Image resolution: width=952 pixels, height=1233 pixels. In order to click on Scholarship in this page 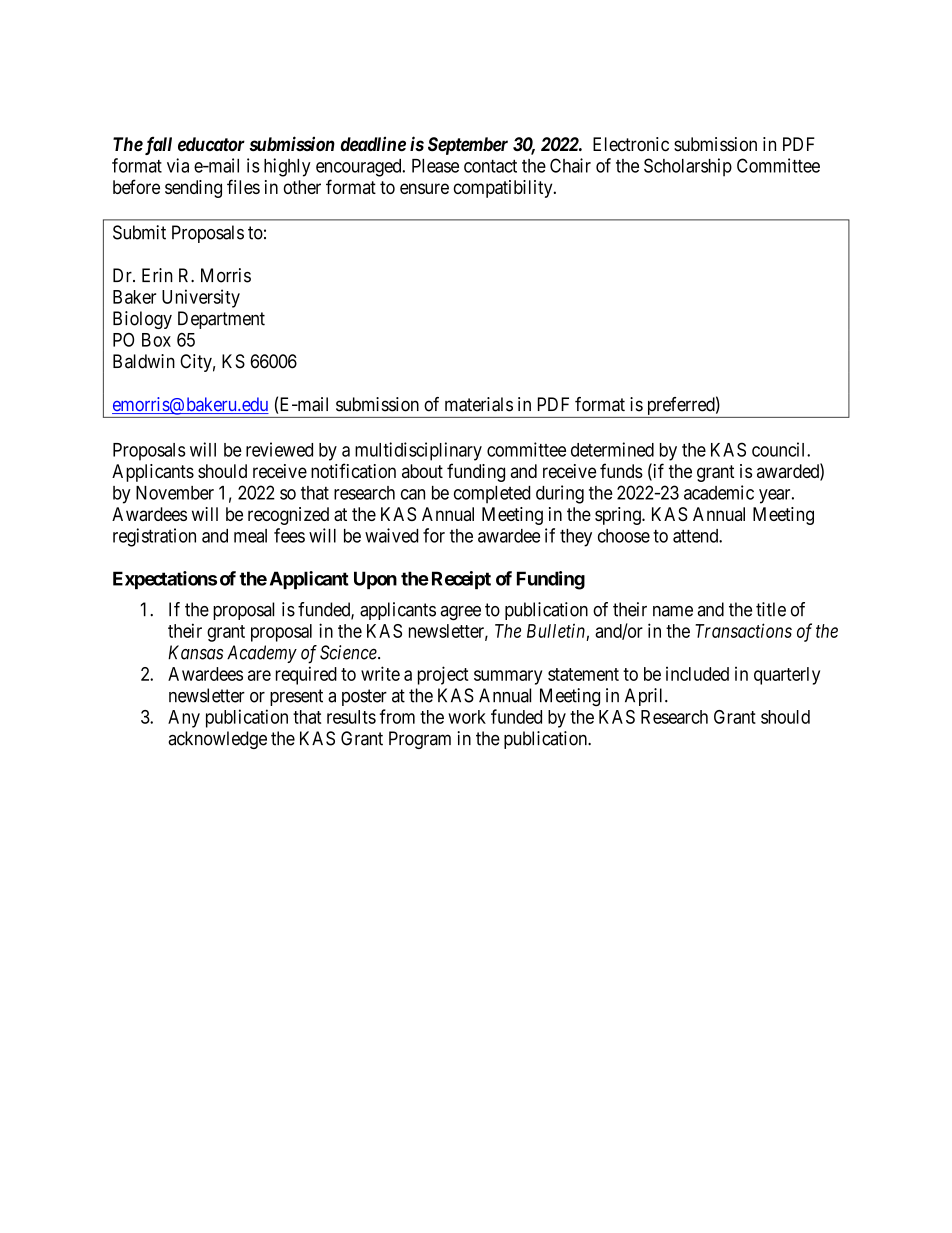, I will do `click(688, 167)`.
